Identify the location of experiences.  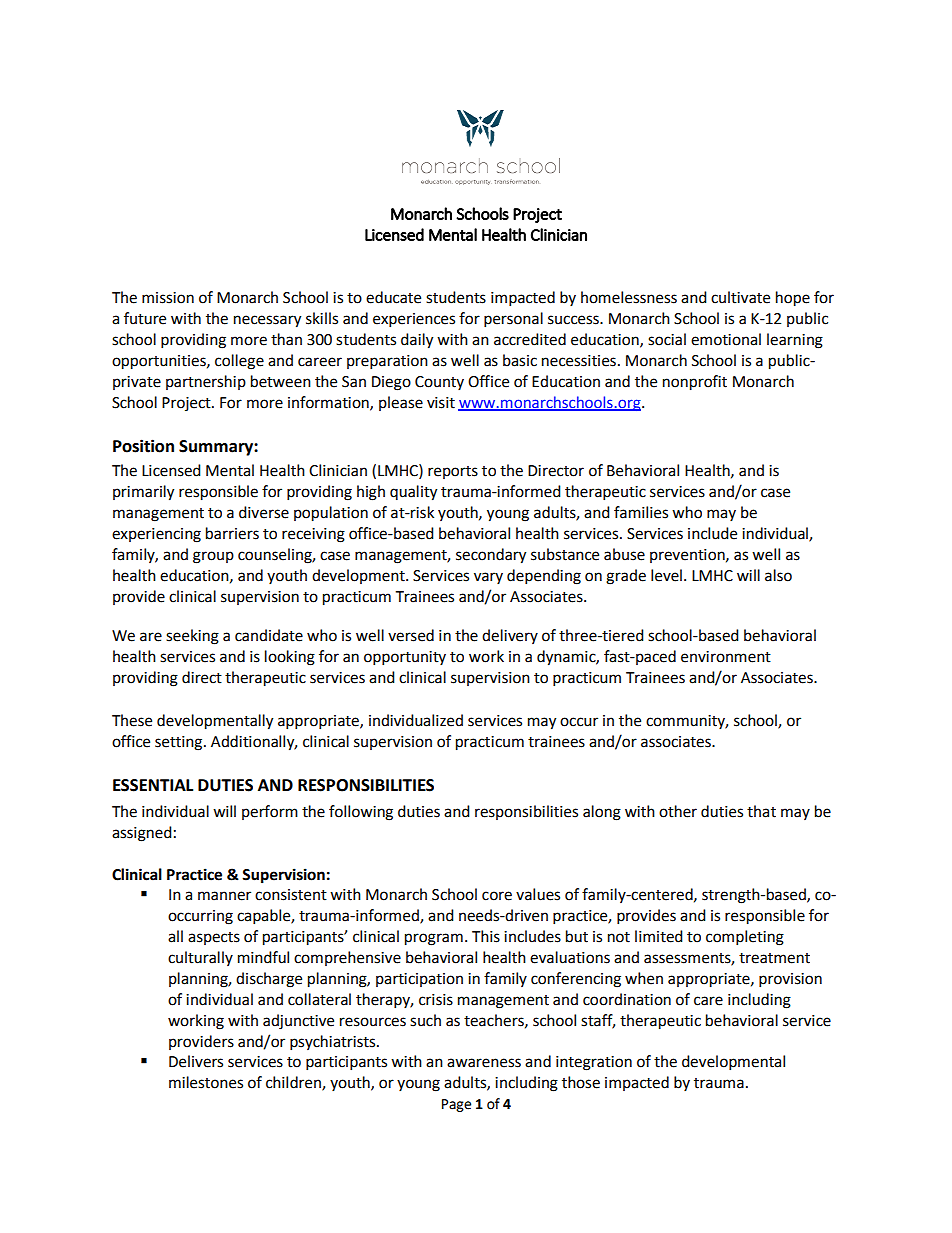
(414, 320).
